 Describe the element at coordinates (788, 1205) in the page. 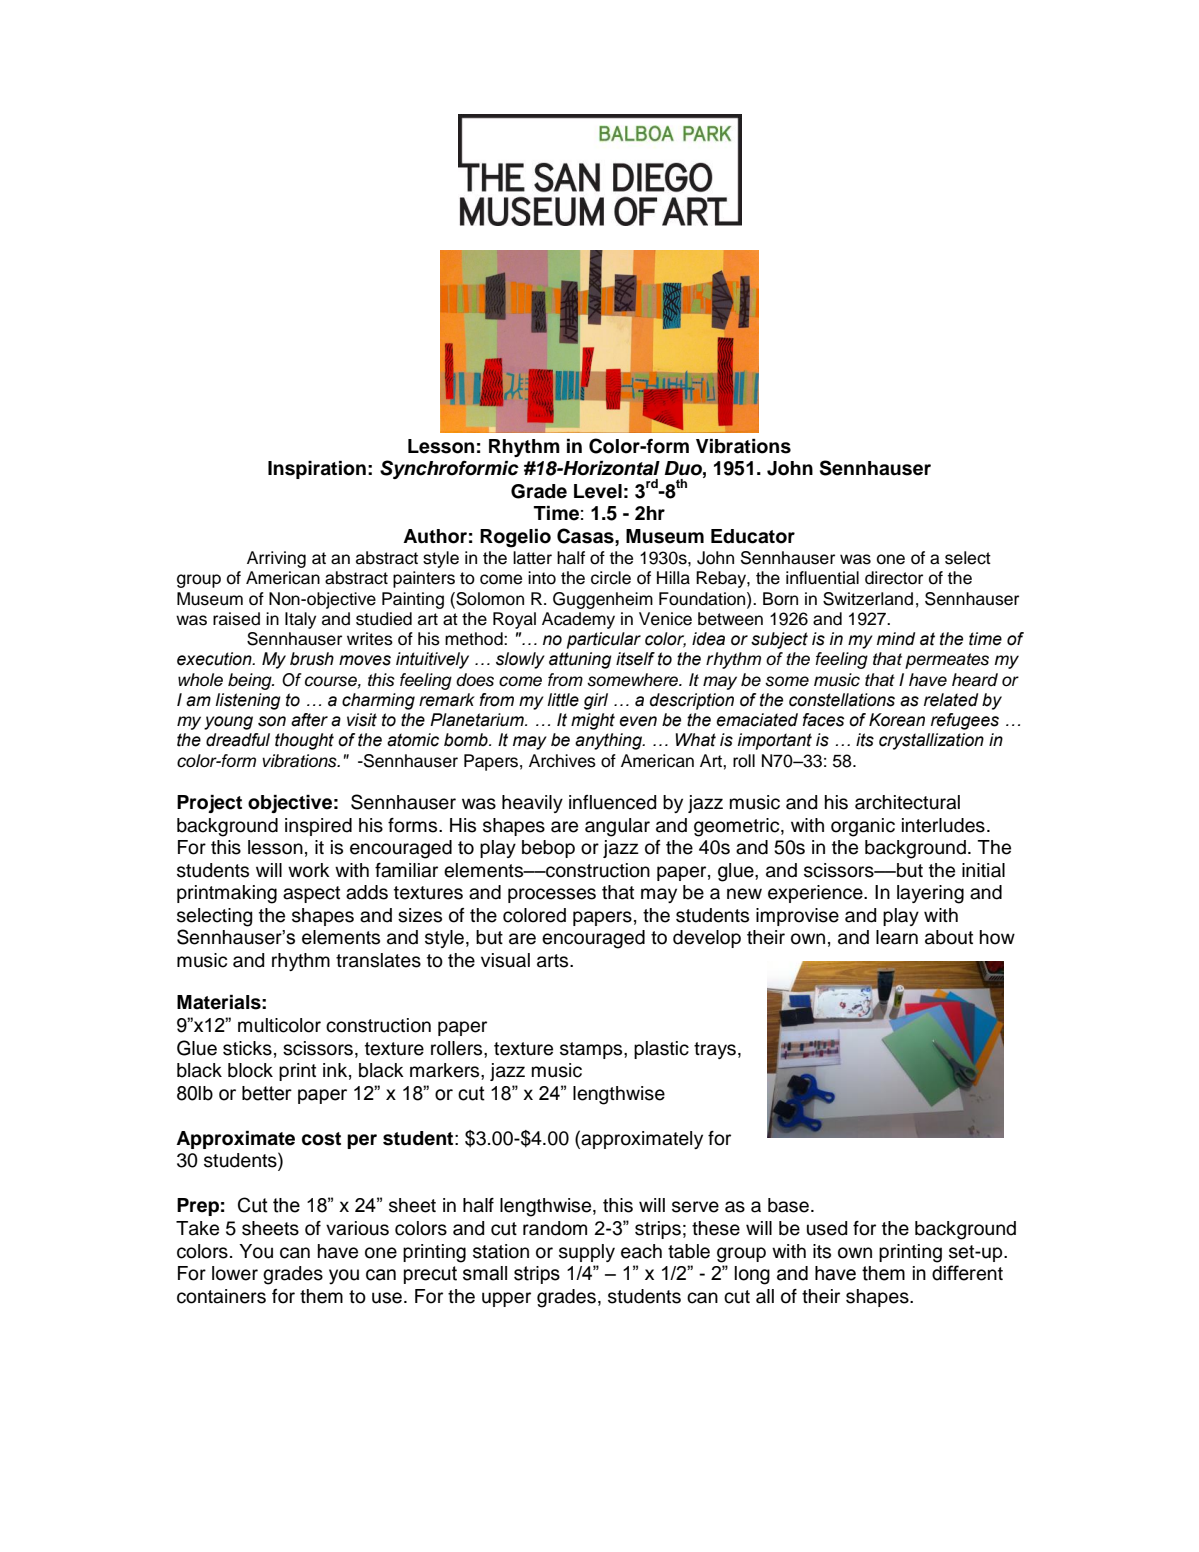

I see `base` at that location.
